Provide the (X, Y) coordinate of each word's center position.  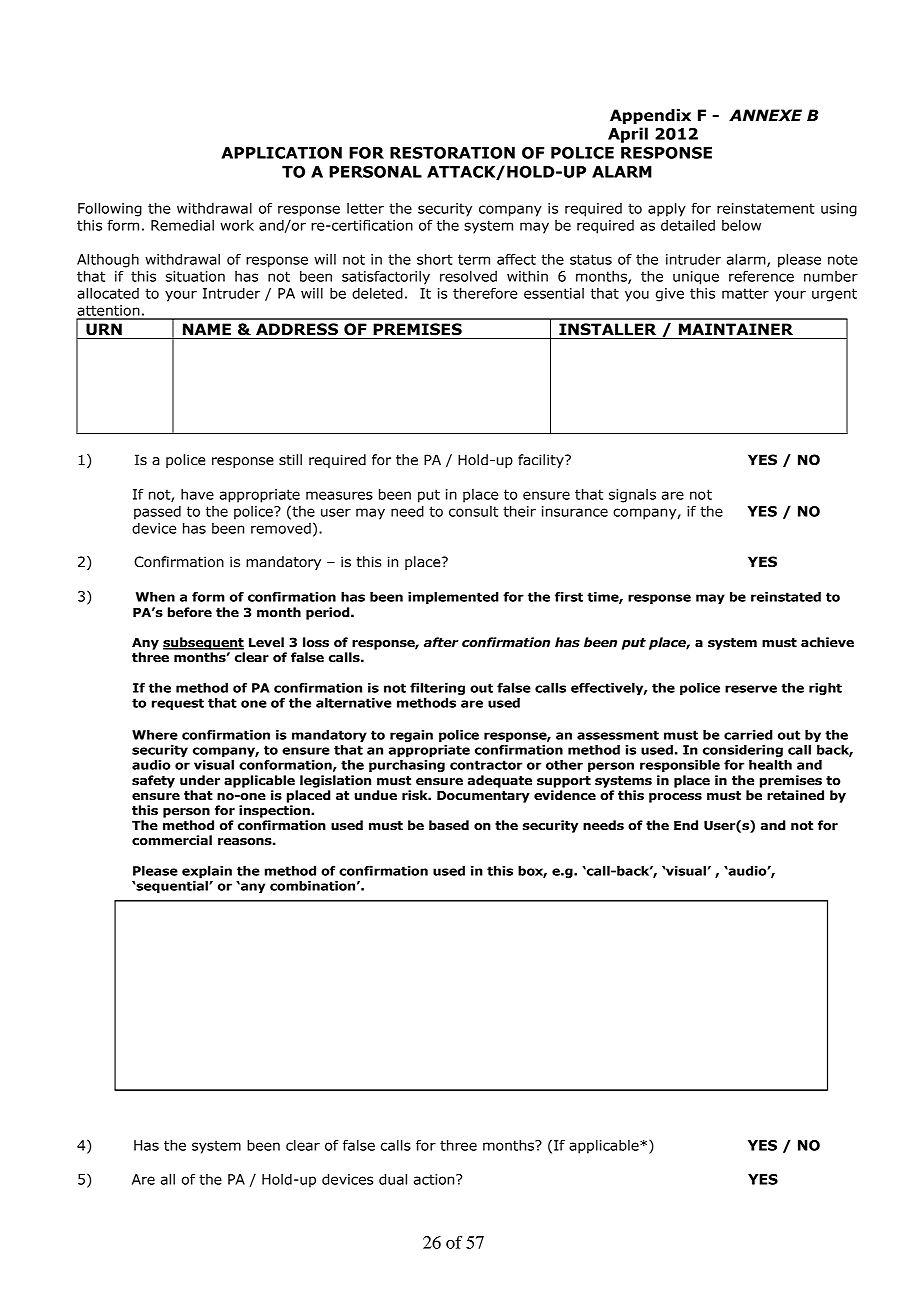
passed (157, 513)
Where (155, 735)
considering (743, 751)
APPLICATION (281, 153)
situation (195, 276)
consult (473, 511)
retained (795, 795)
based (449, 825)
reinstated (786, 597)
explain (207, 872)
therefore (485, 293)
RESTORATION (452, 153)
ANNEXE (765, 115)
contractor (486, 765)
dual (393, 1179)
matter (745, 293)
